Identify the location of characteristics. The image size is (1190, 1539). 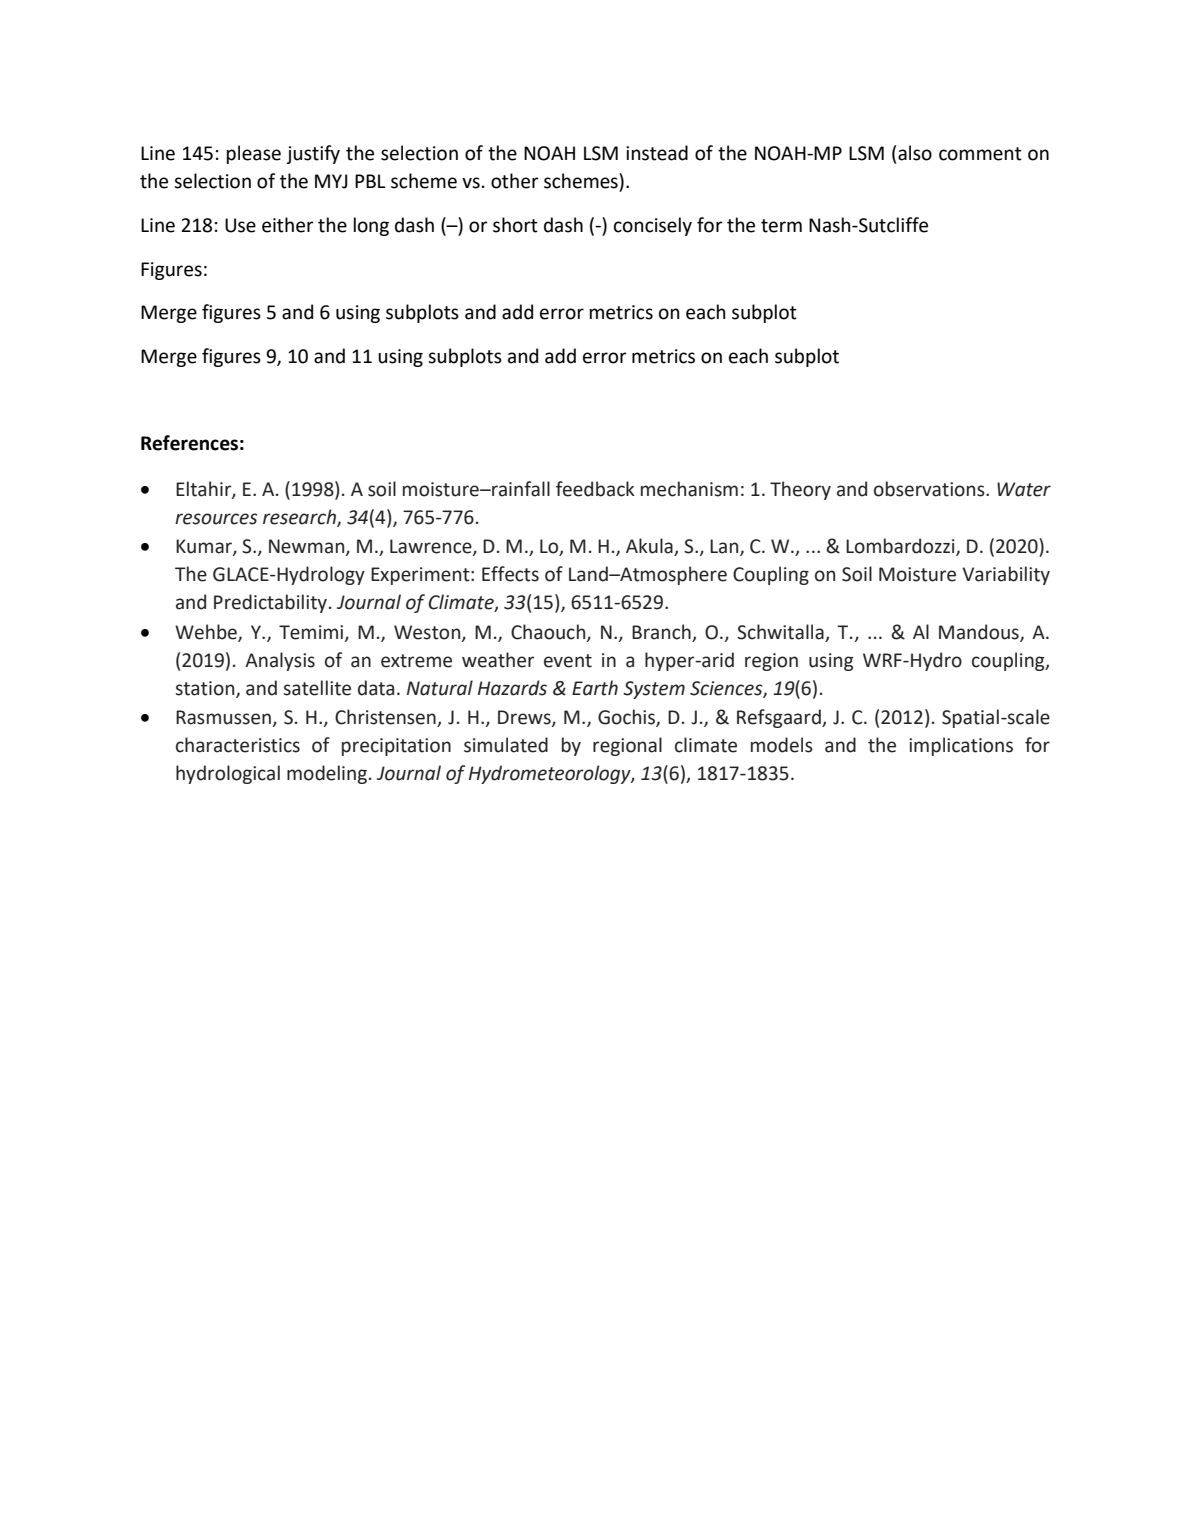
(238, 745).
